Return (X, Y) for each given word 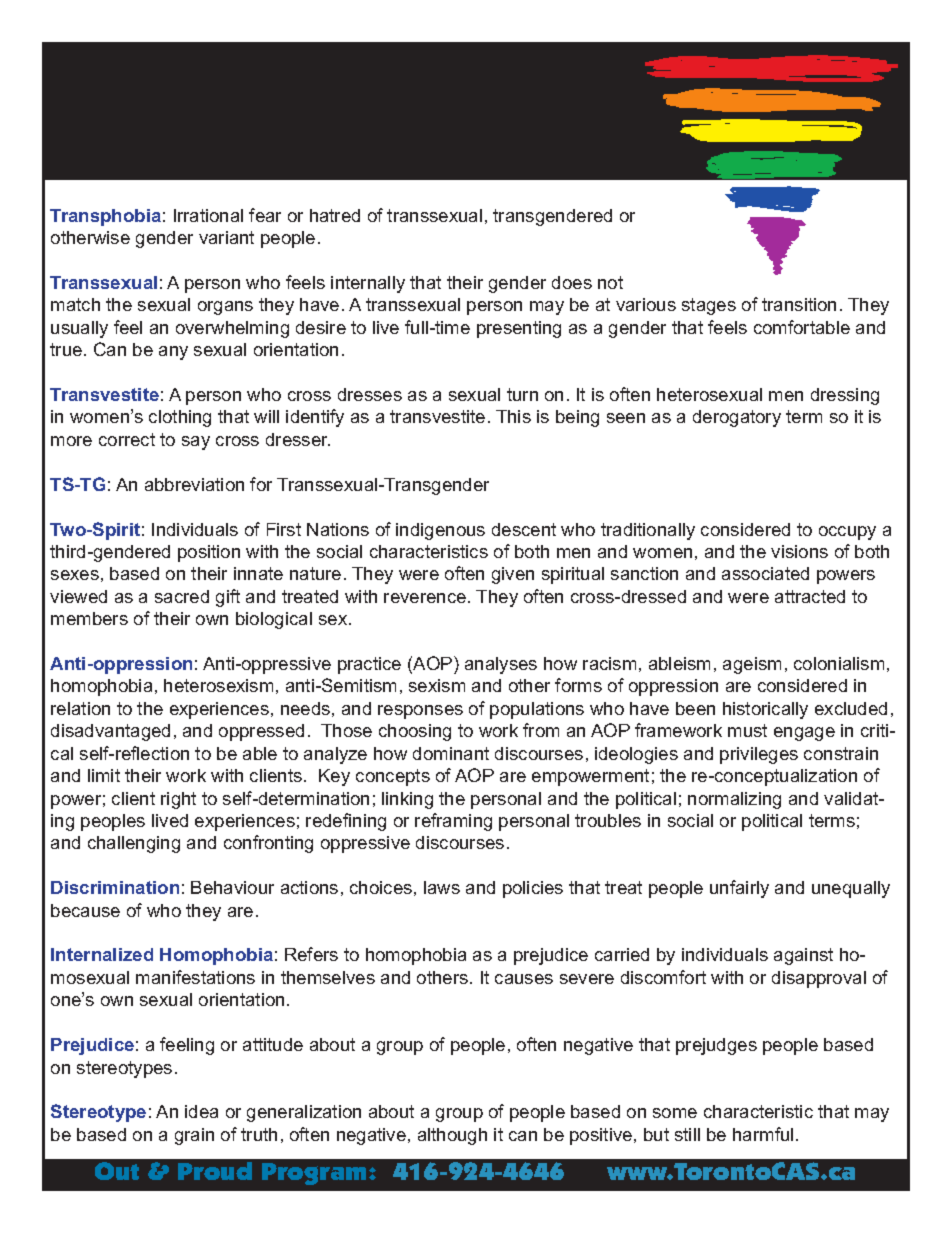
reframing (453, 822)
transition (799, 304)
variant (226, 237)
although (452, 1136)
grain (194, 1136)
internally (368, 284)
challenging (134, 844)
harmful (763, 1134)
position (209, 553)
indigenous (440, 531)
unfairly (739, 889)
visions (799, 551)
